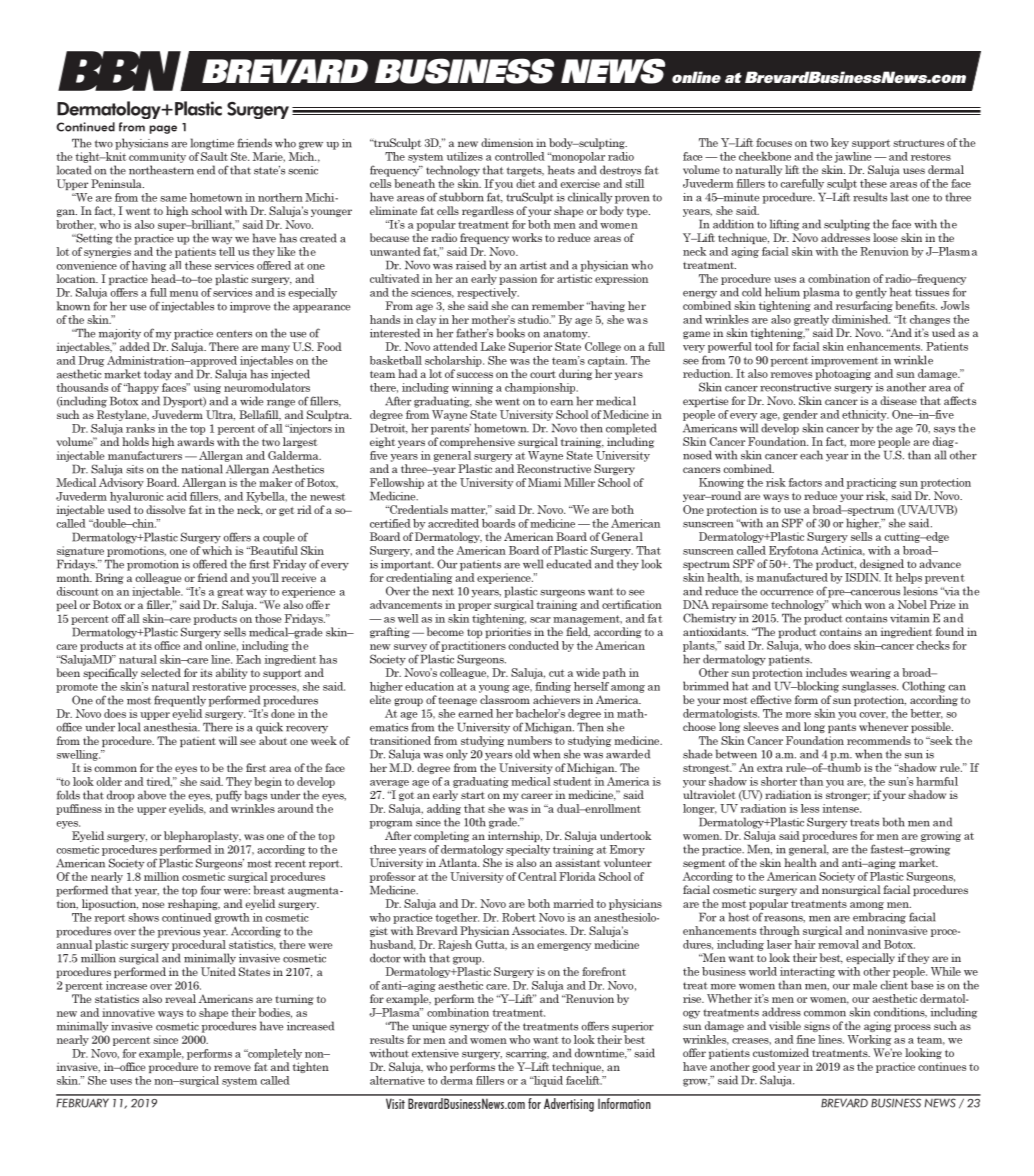 This document has height=1176, width=1034. Describe the element at coordinates (875, 606) in the document. I see `won` at that location.
